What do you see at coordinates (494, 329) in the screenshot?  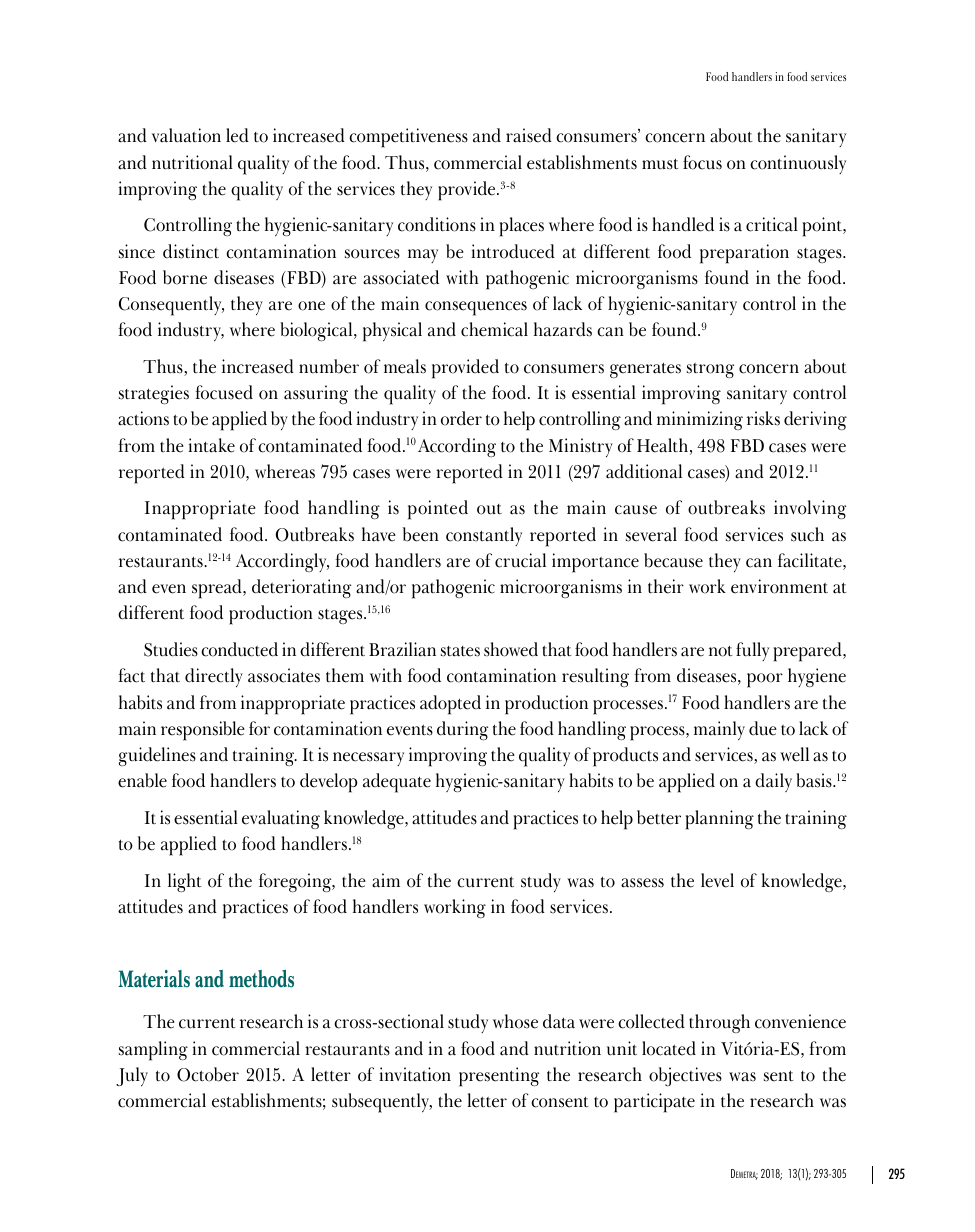 I see `chemical` at bounding box center [494, 329].
